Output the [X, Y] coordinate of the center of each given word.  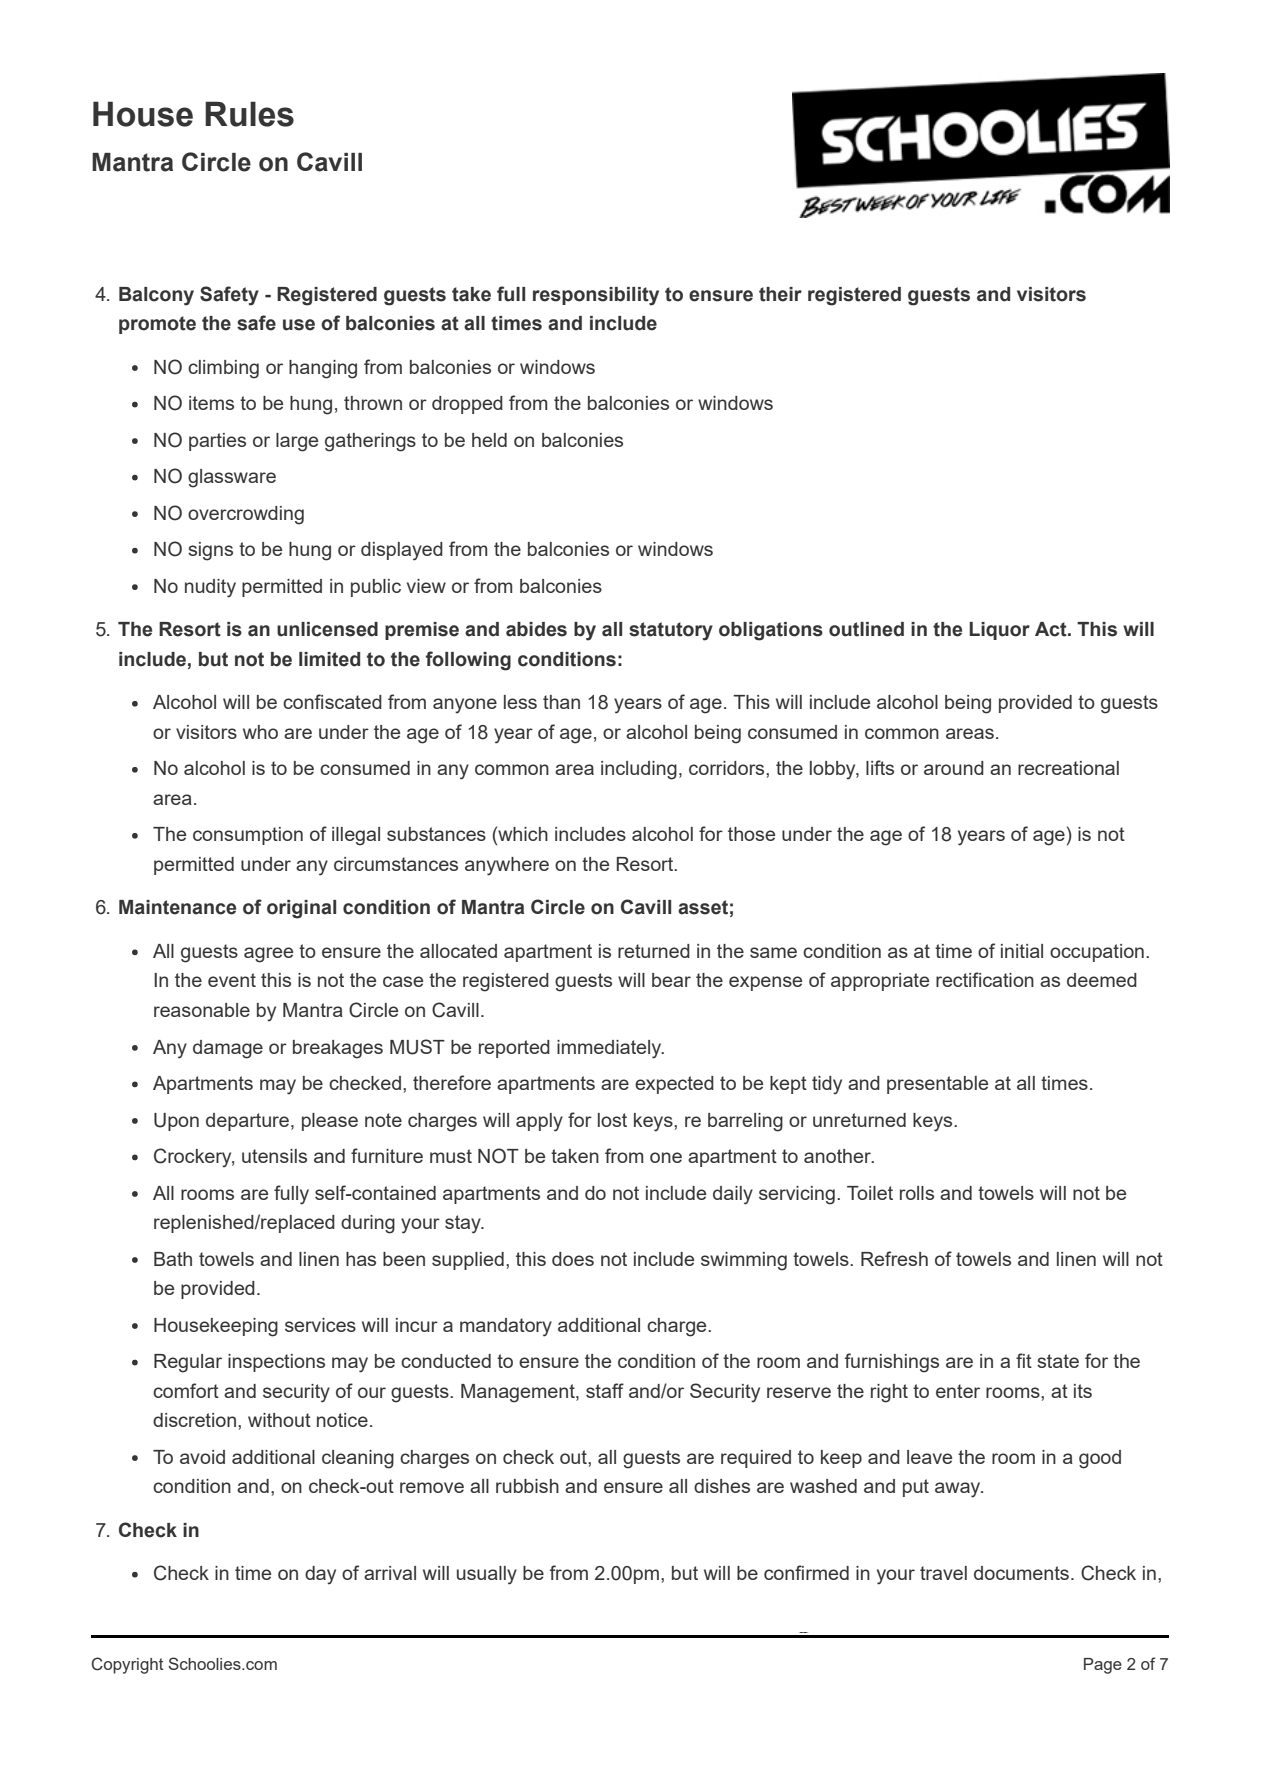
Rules [249, 114]
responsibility [596, 296]
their [780, 294]
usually [487, 1575]
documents [1021, 1573]
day [320, 1575]
